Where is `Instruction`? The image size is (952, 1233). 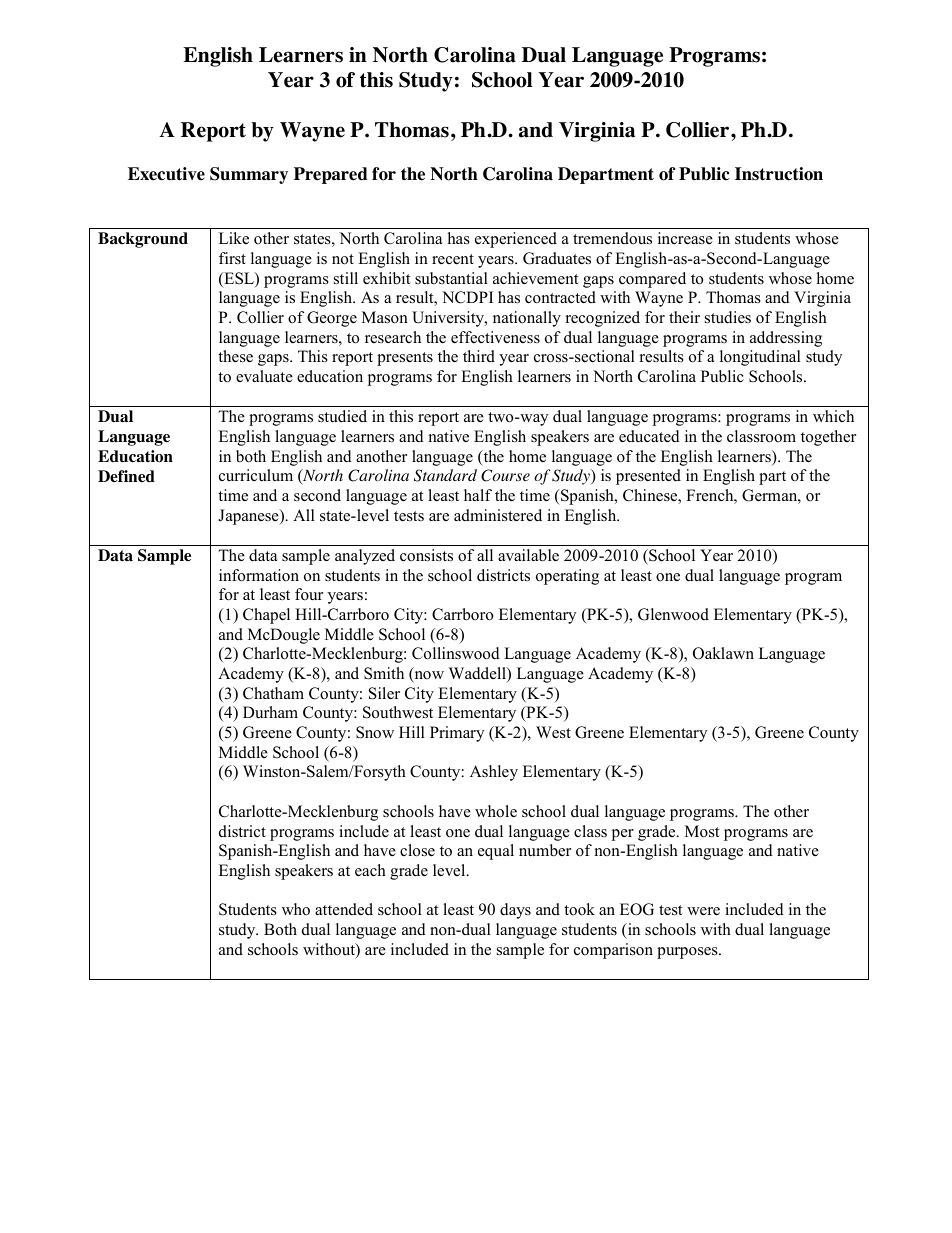 Instruction is located at coordinates (779, 174).
